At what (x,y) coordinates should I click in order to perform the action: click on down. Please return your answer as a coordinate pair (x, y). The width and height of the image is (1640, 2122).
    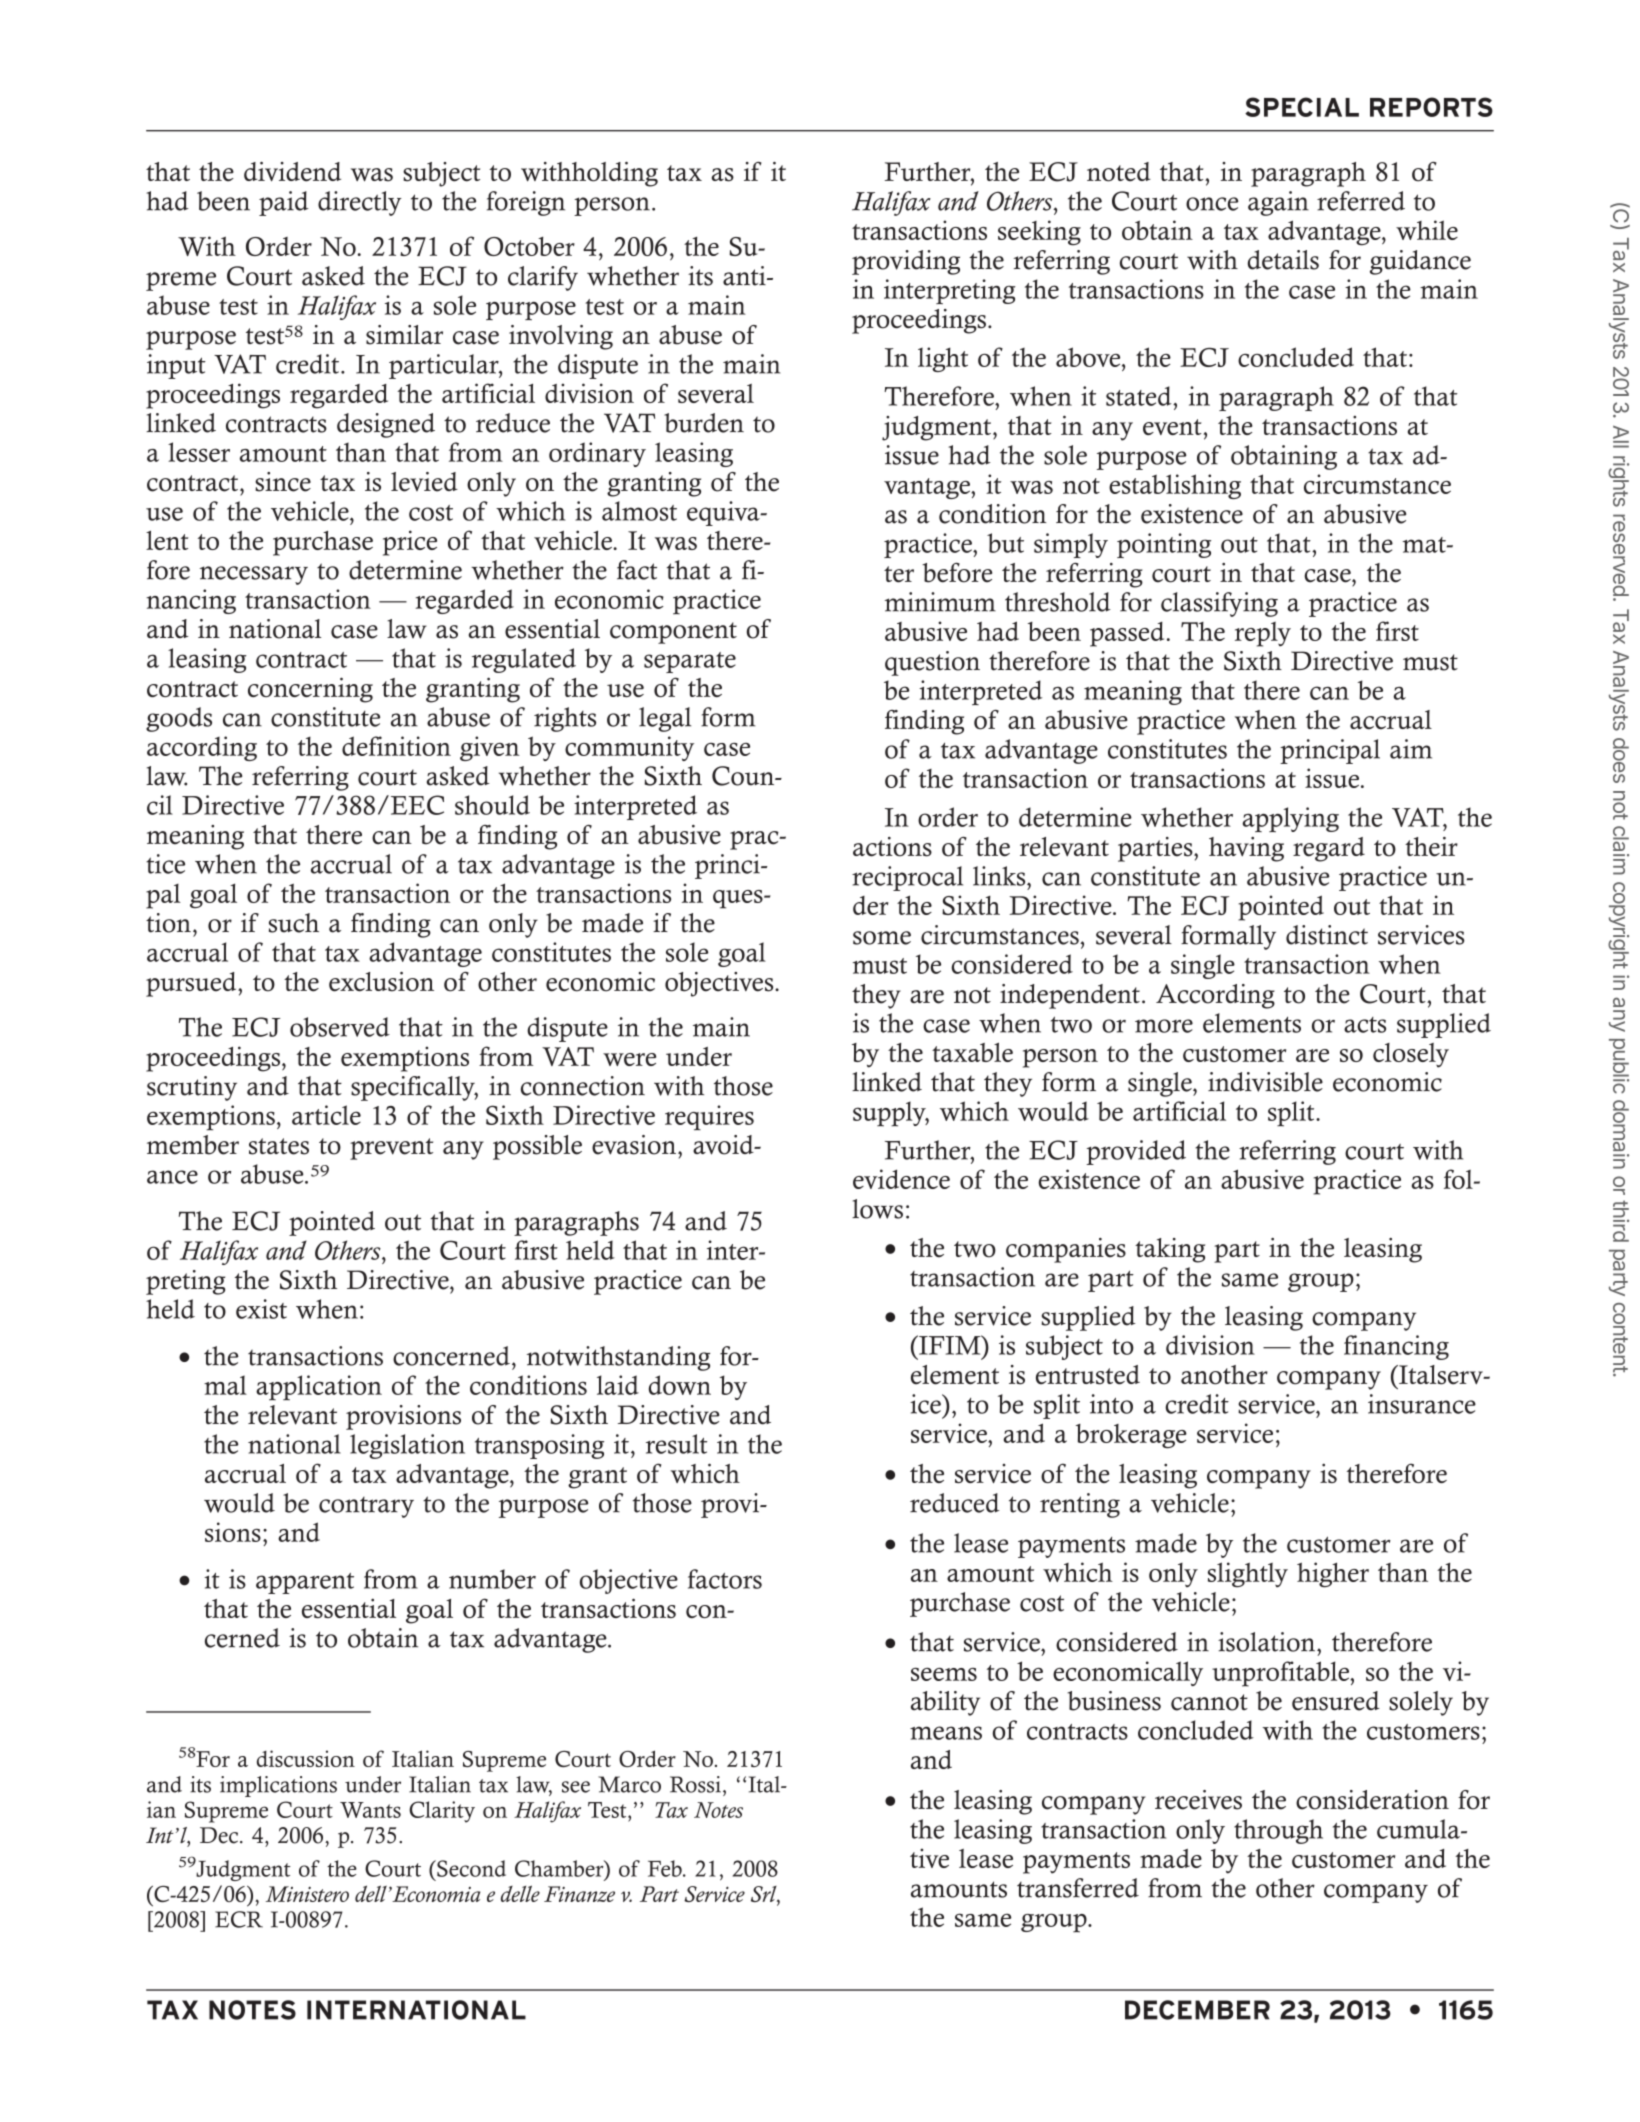
    Looking at the image, I should click on (680, 1385).
